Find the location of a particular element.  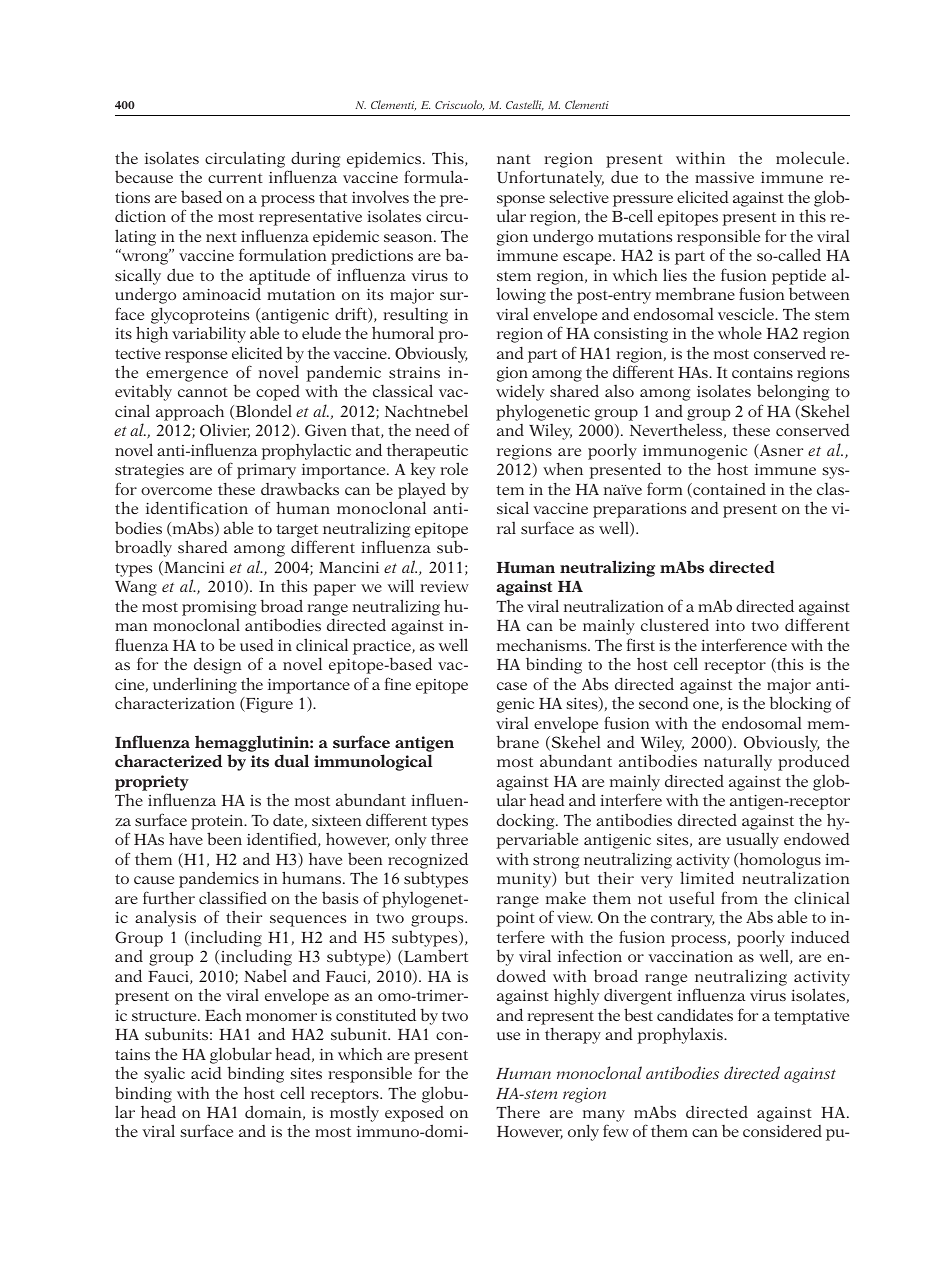

belonging is located at coordinates (793, 392).
